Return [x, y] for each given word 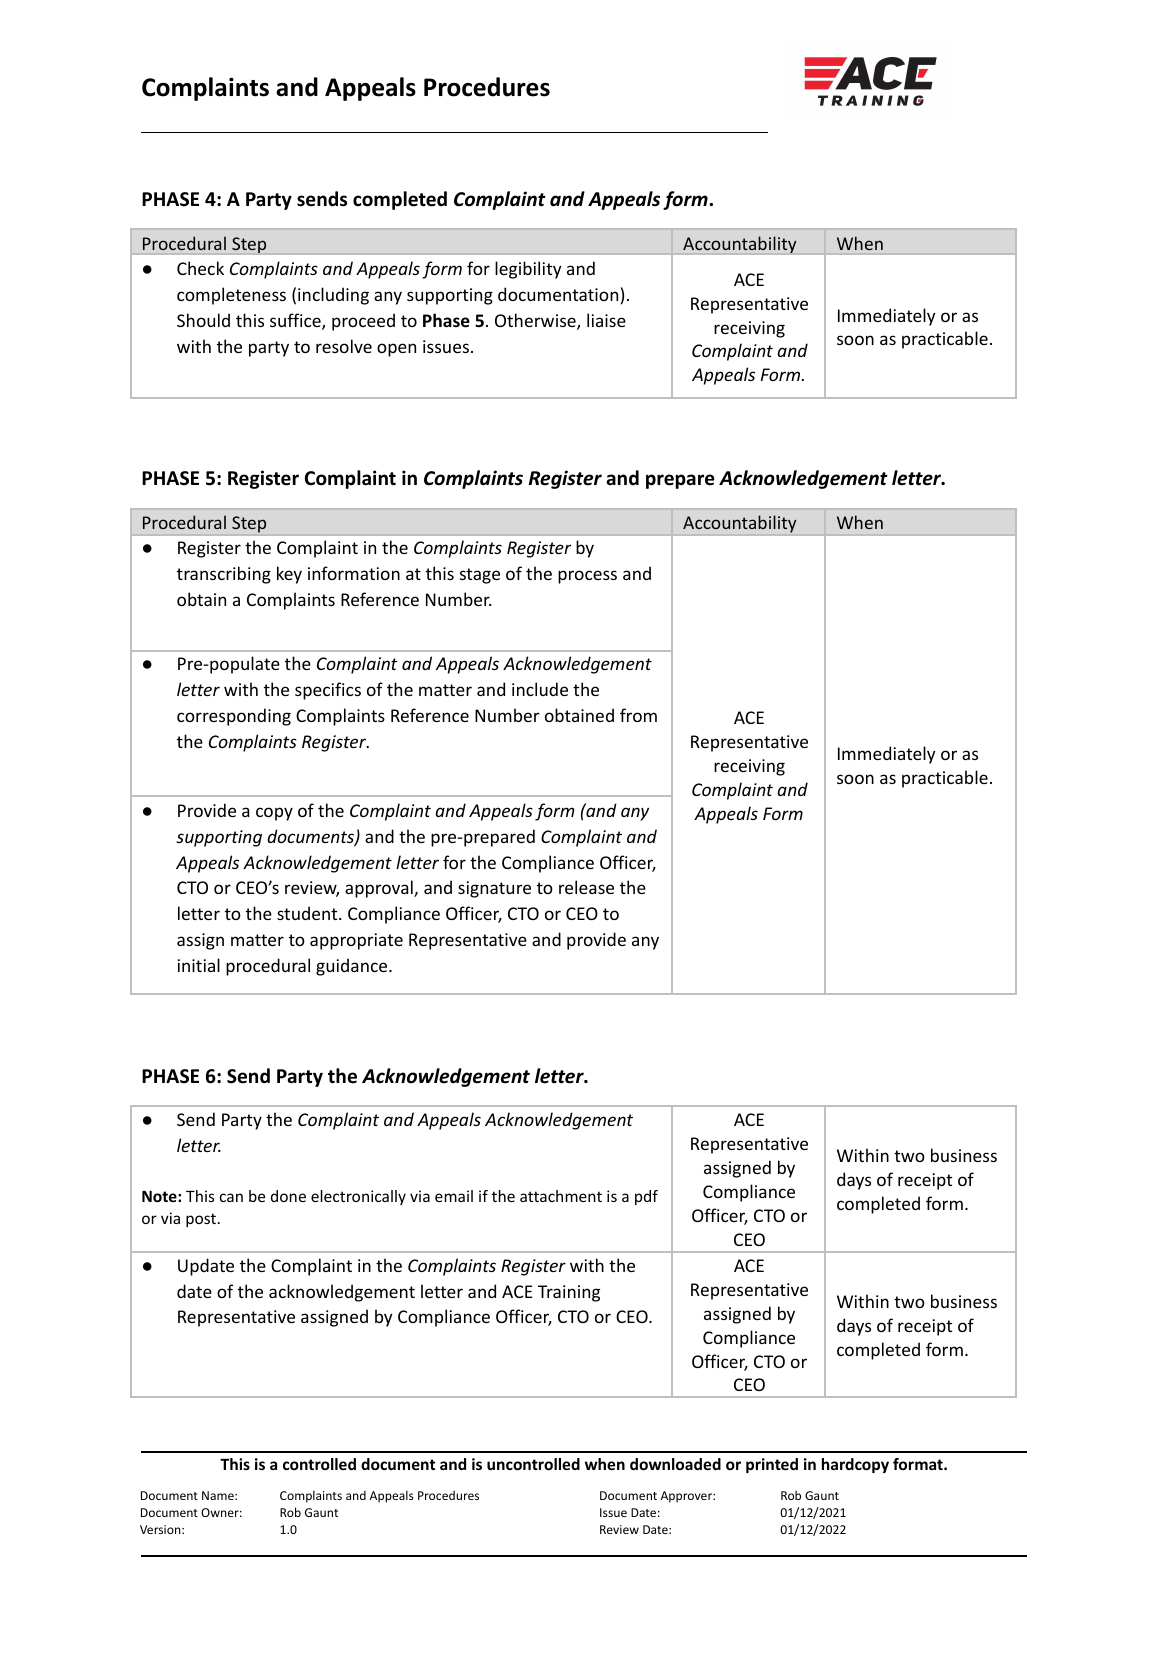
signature [494, 889]
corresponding [234, 717]
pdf [646, 1197]
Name [219, 1495]
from [638, 715]
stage [480, 576]
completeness [231, 296]
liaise [606, 320]
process [587, 577]
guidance [353, 967]
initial [199, 965]
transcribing [224, 575]
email [454, 1196]
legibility [528, 270]
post [201, 1220]
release [586, 887]
